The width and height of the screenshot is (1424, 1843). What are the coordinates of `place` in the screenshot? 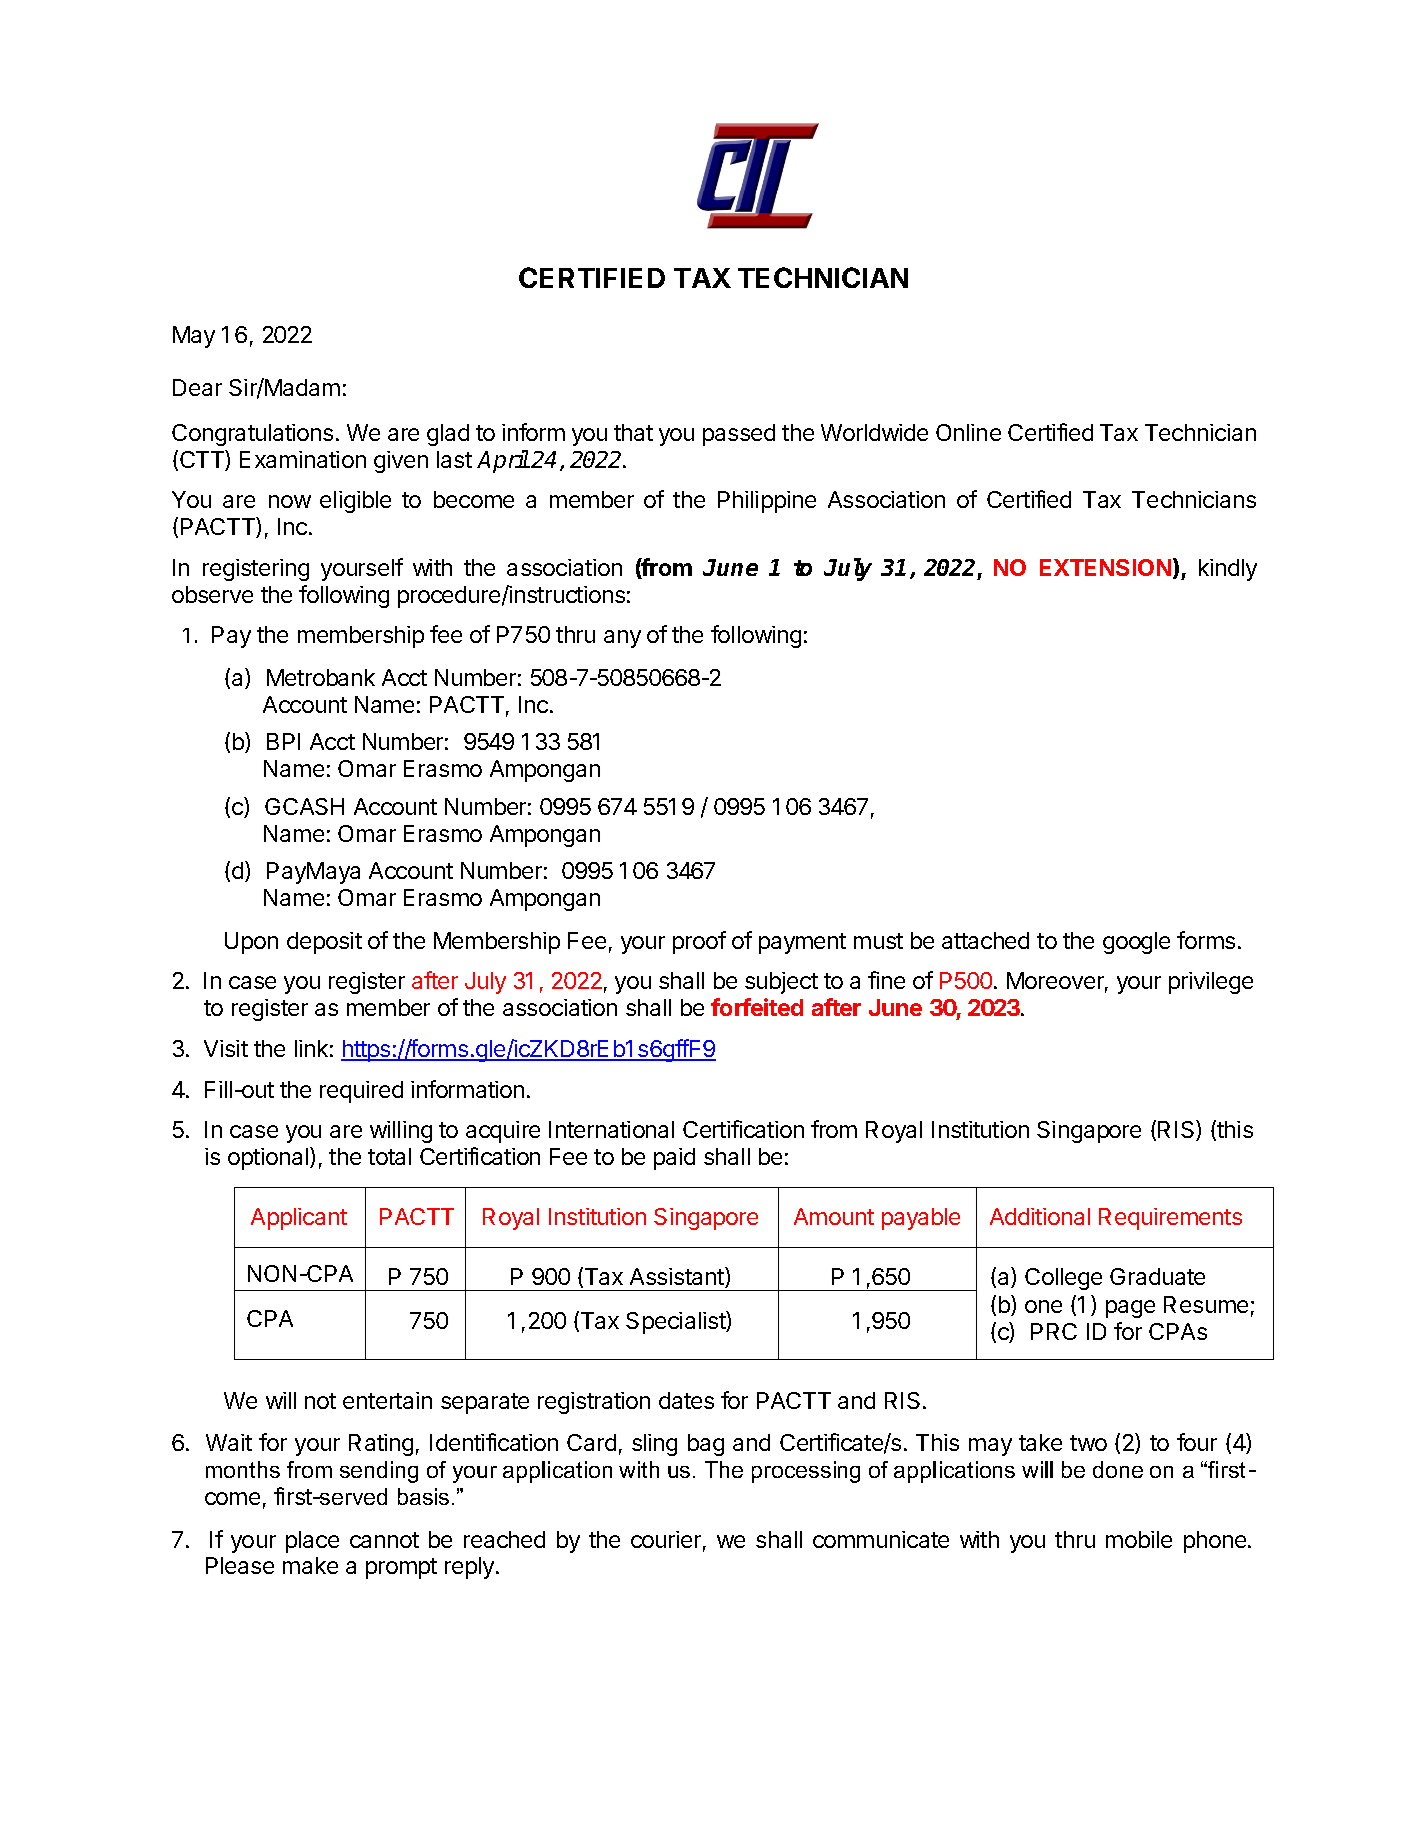 It's located at (312, 1542).
